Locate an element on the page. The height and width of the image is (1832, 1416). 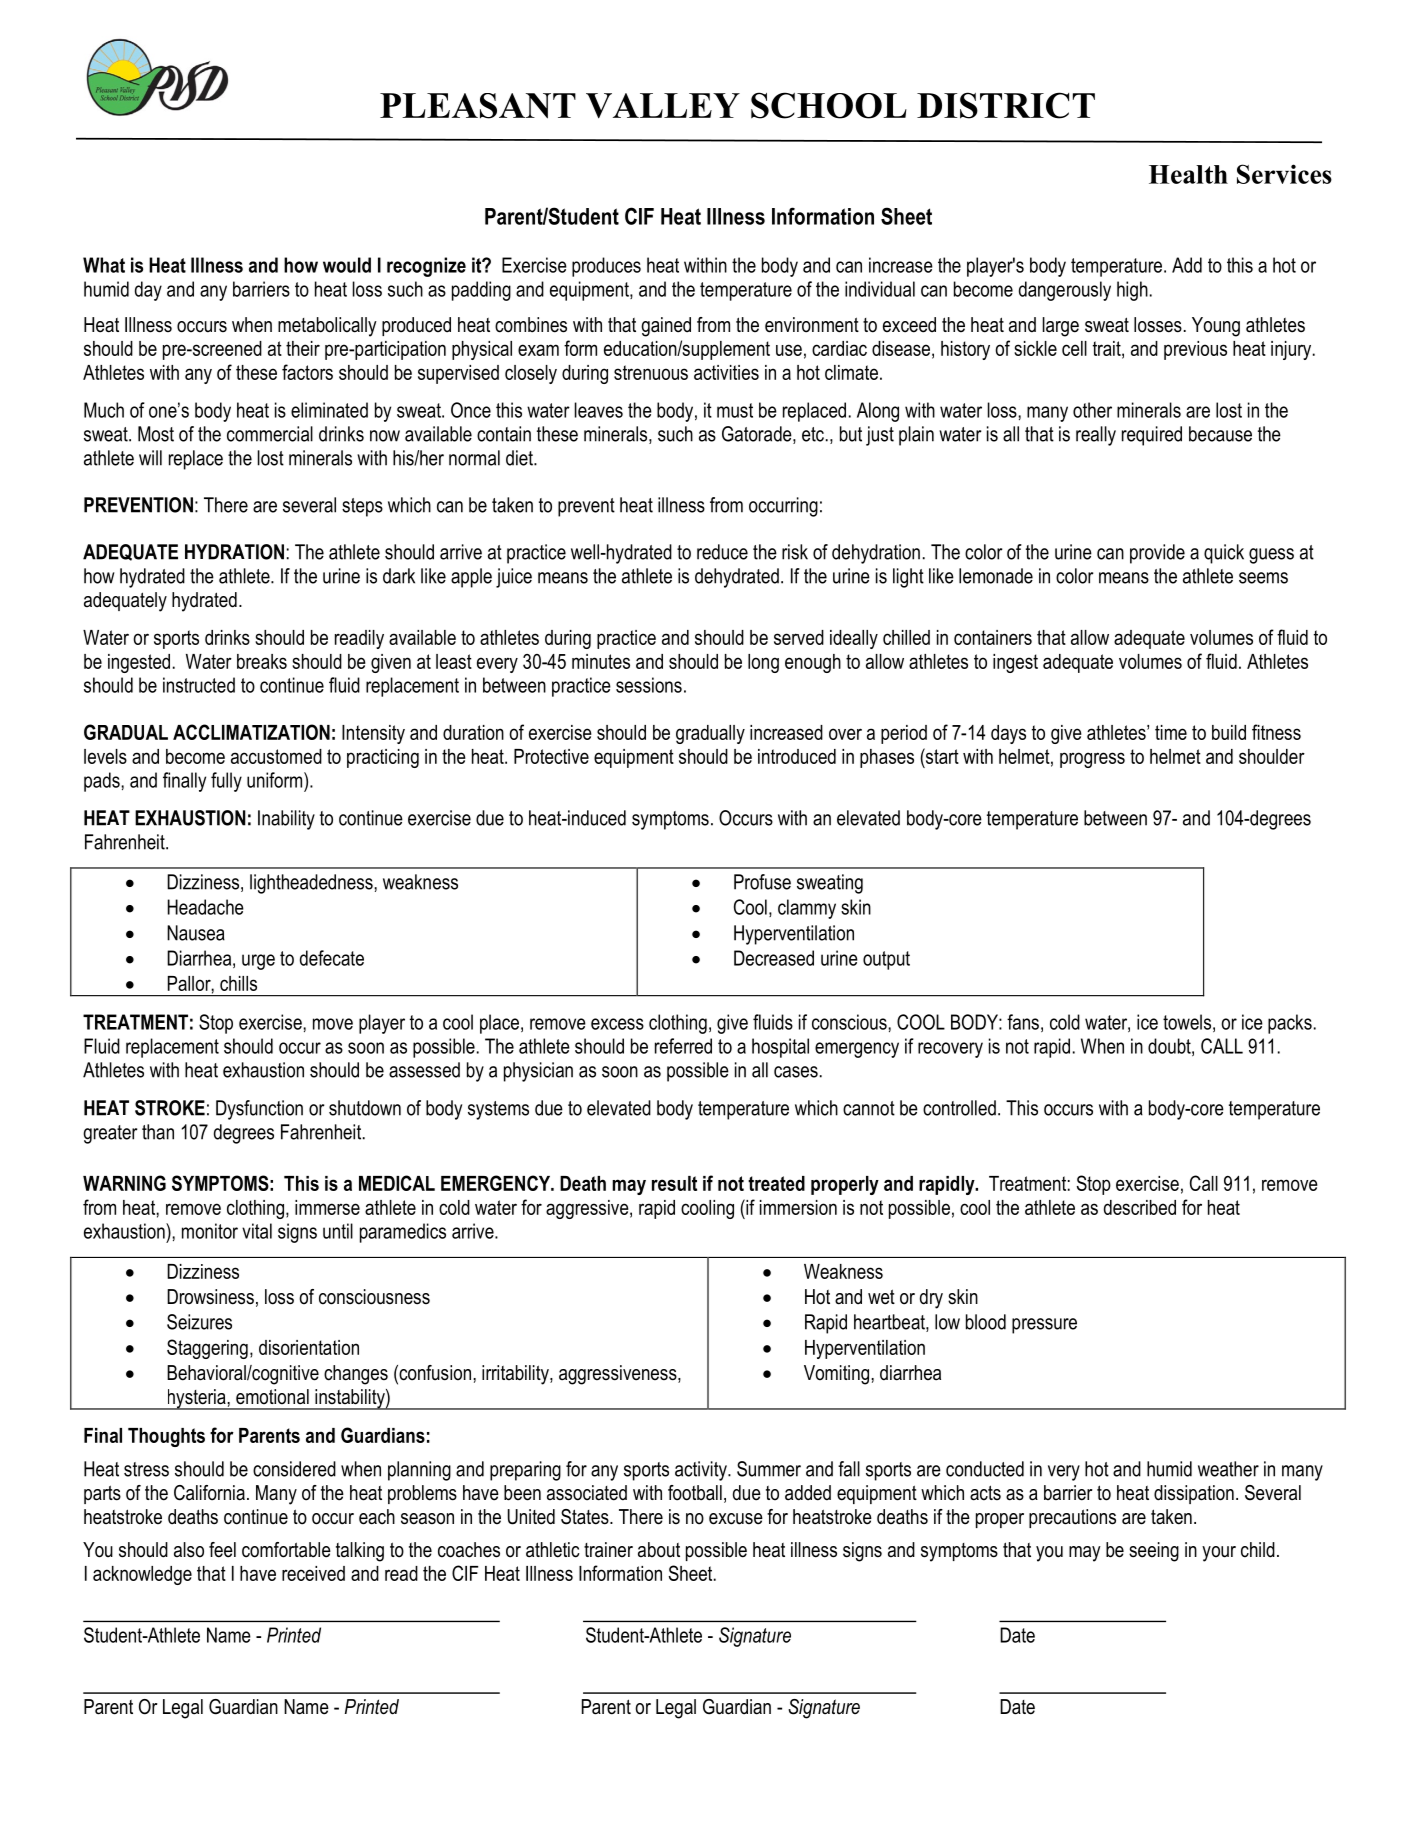
Health is located at coordinates (1188, 174).
